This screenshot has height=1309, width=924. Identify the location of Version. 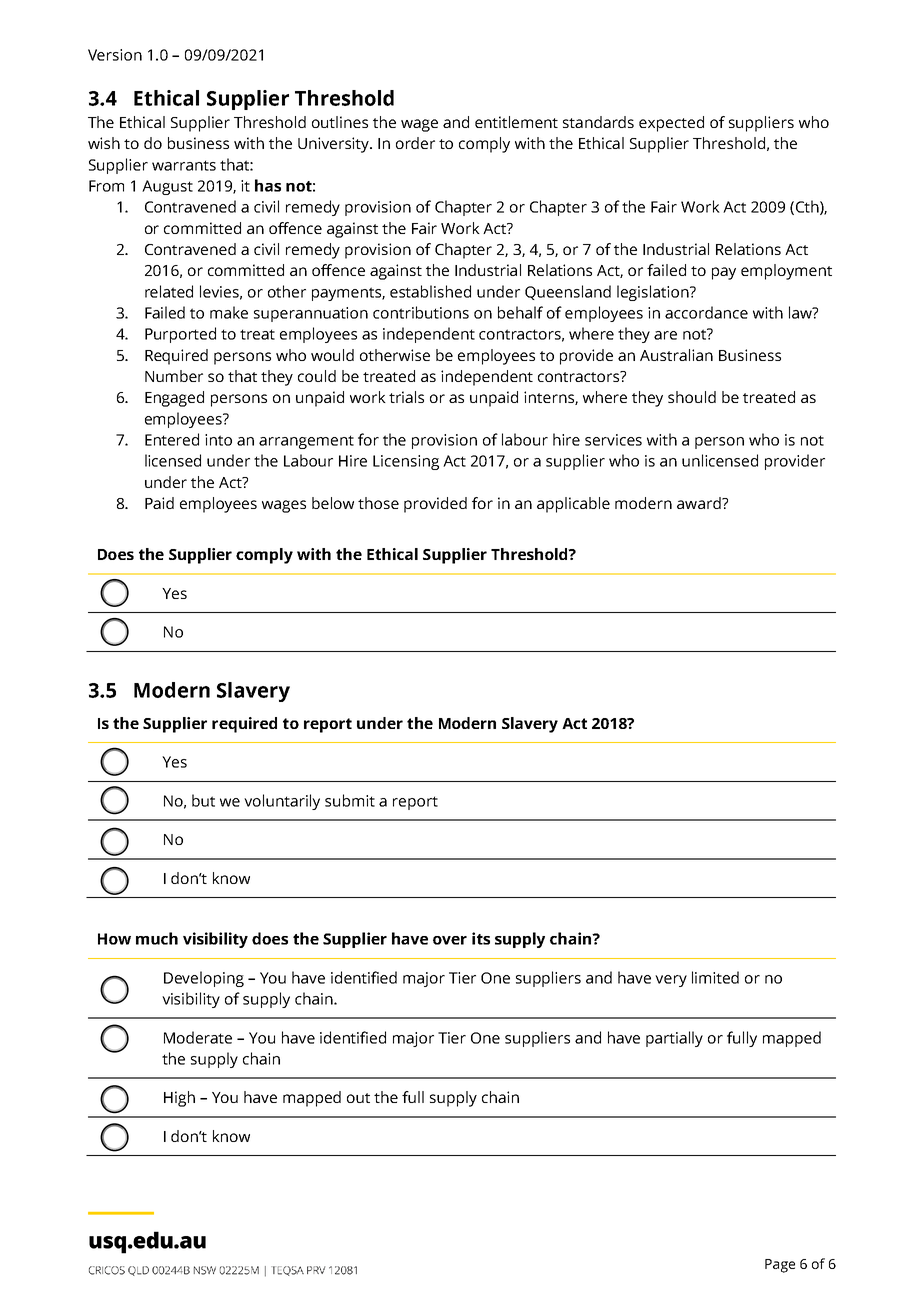
(115, 55).
